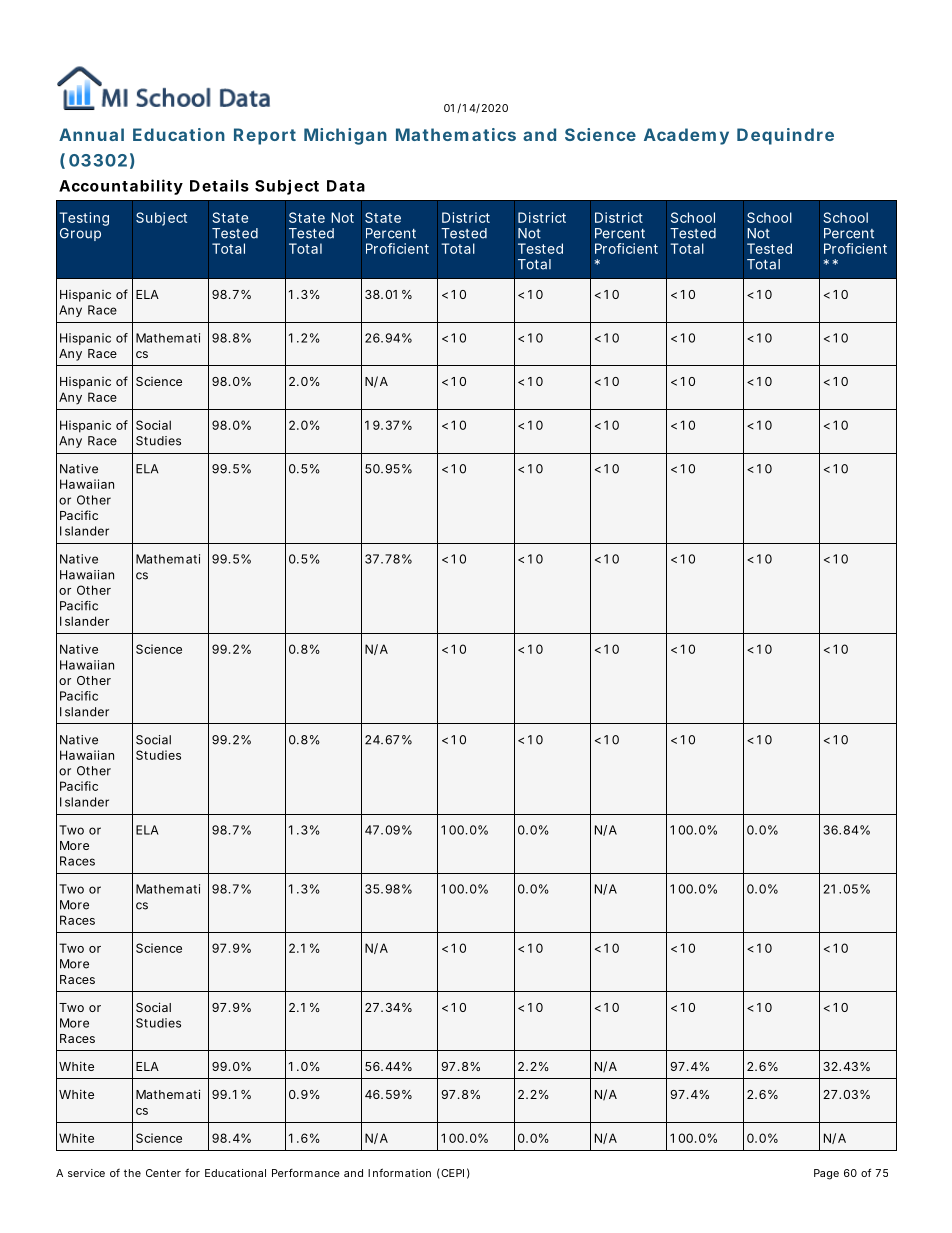 This document has height=1233, width=952. I want to click on service, so click(86, 1173).
